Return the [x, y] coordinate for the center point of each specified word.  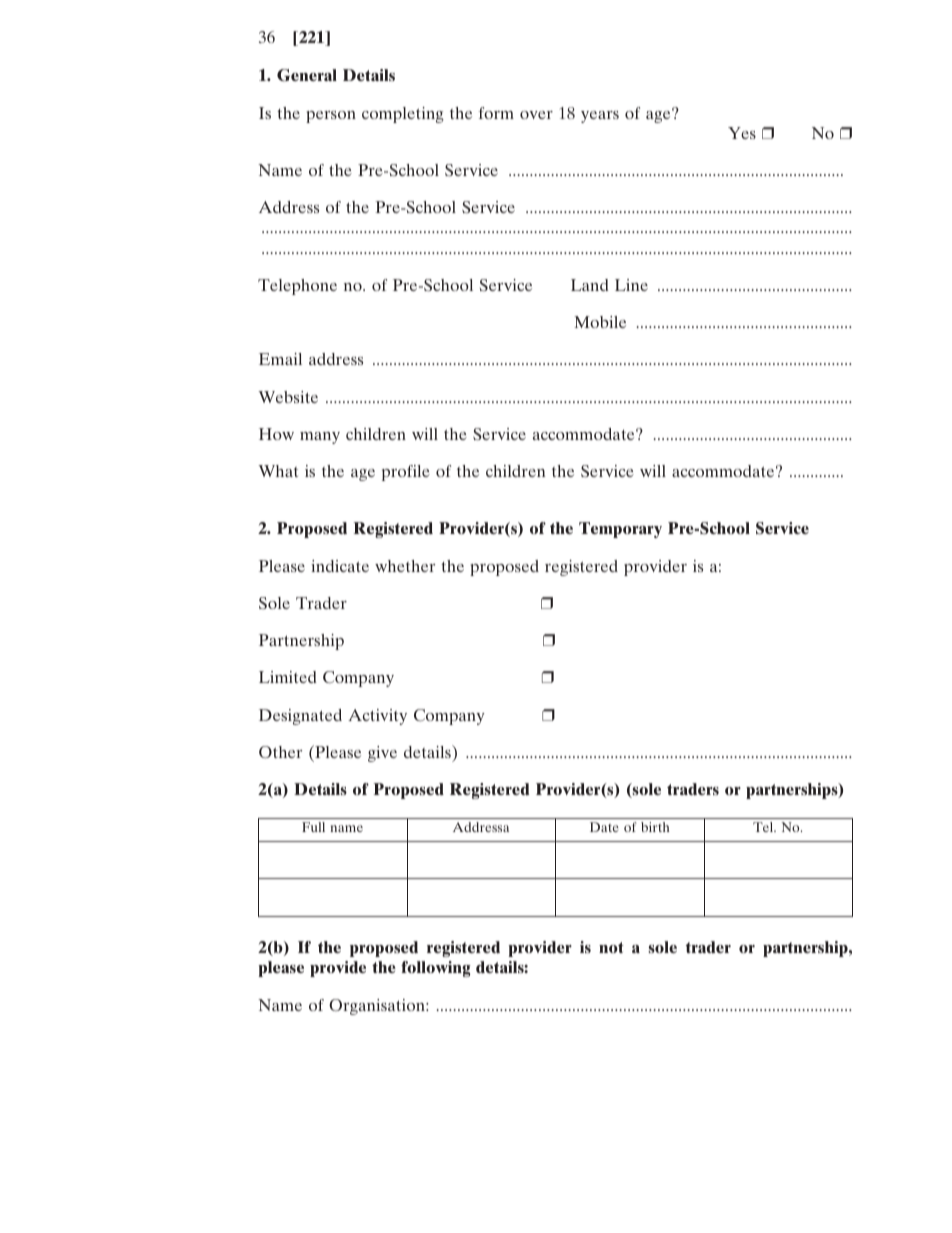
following [436, 969]
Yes [742, 133]
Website [288, 397]
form [496, 113]
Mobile [600, 322]
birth [655, 827]
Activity [377, 717]
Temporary [620, 530]
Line [631, 285]
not [611, 947]
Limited [288, 677]
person [331, 117]
